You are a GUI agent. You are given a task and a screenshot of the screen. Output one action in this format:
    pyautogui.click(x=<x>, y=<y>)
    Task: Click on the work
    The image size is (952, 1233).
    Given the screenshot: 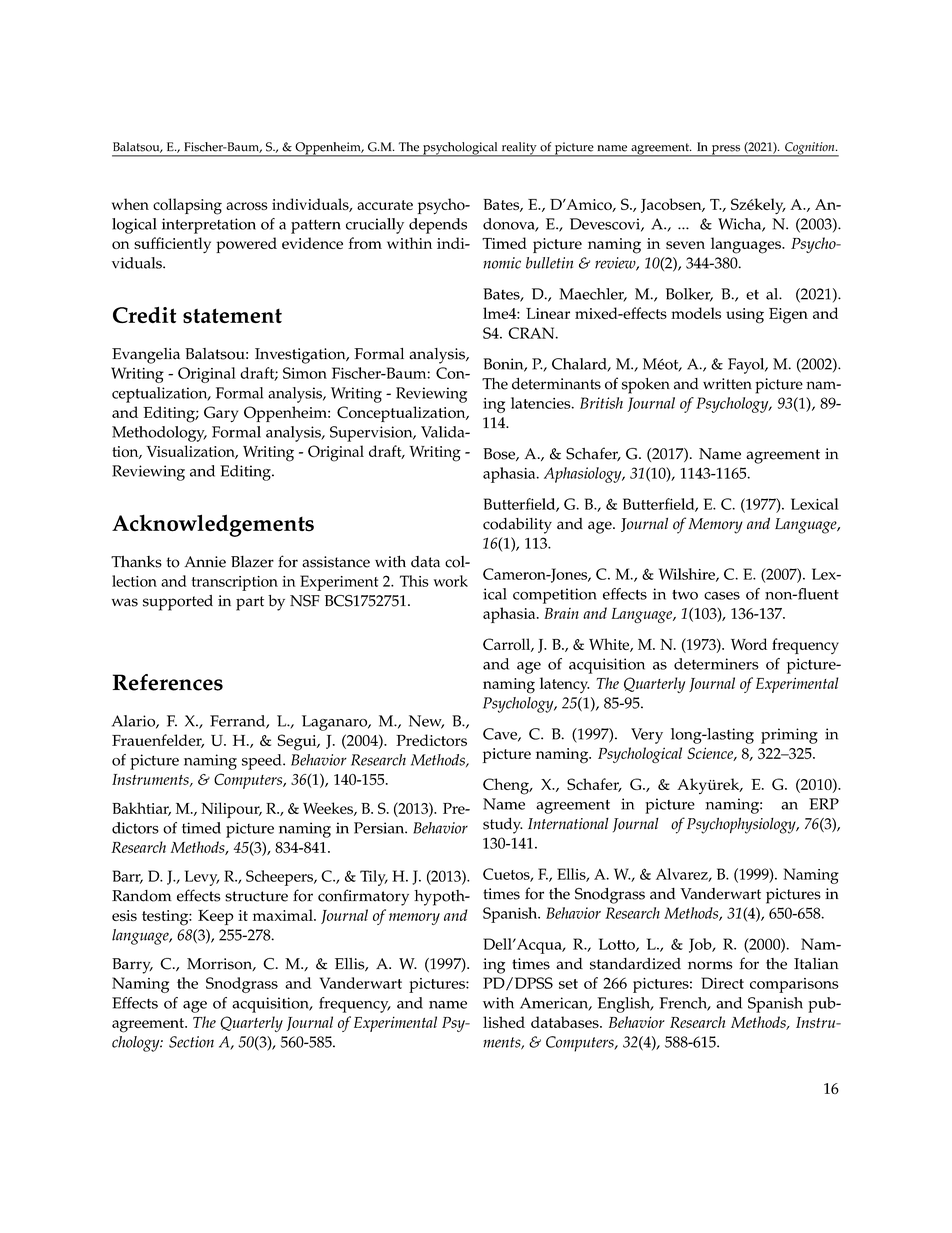 What is the action you would take?
    pyautogui.click(x=450, y=581)
